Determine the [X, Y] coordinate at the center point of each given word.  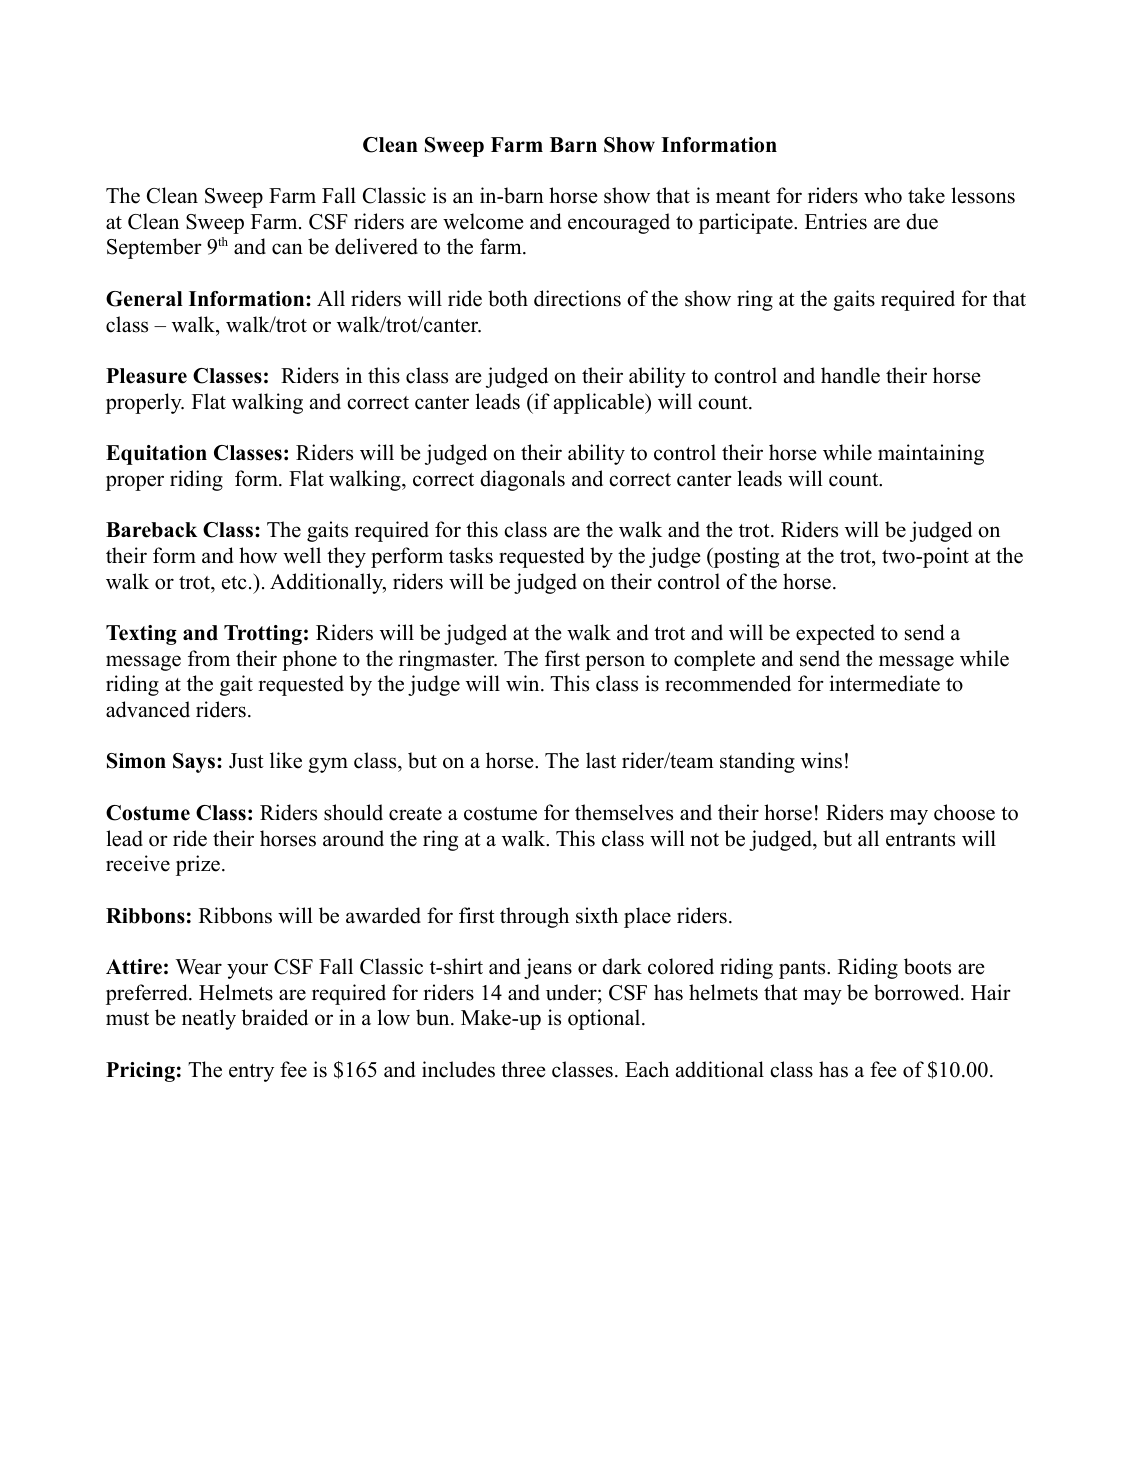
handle [850, 375]
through [534, 917]
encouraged [619, 223]
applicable [600, 403]
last [601, 760]
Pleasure [146, 376]
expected [835, 634]
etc [234, 583]
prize [198, 865]
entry [251, 1073]
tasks [471, 555]
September [154, 248]
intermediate [885, 683]
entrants [920, 840]
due [922, 221]
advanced [148, 709]
